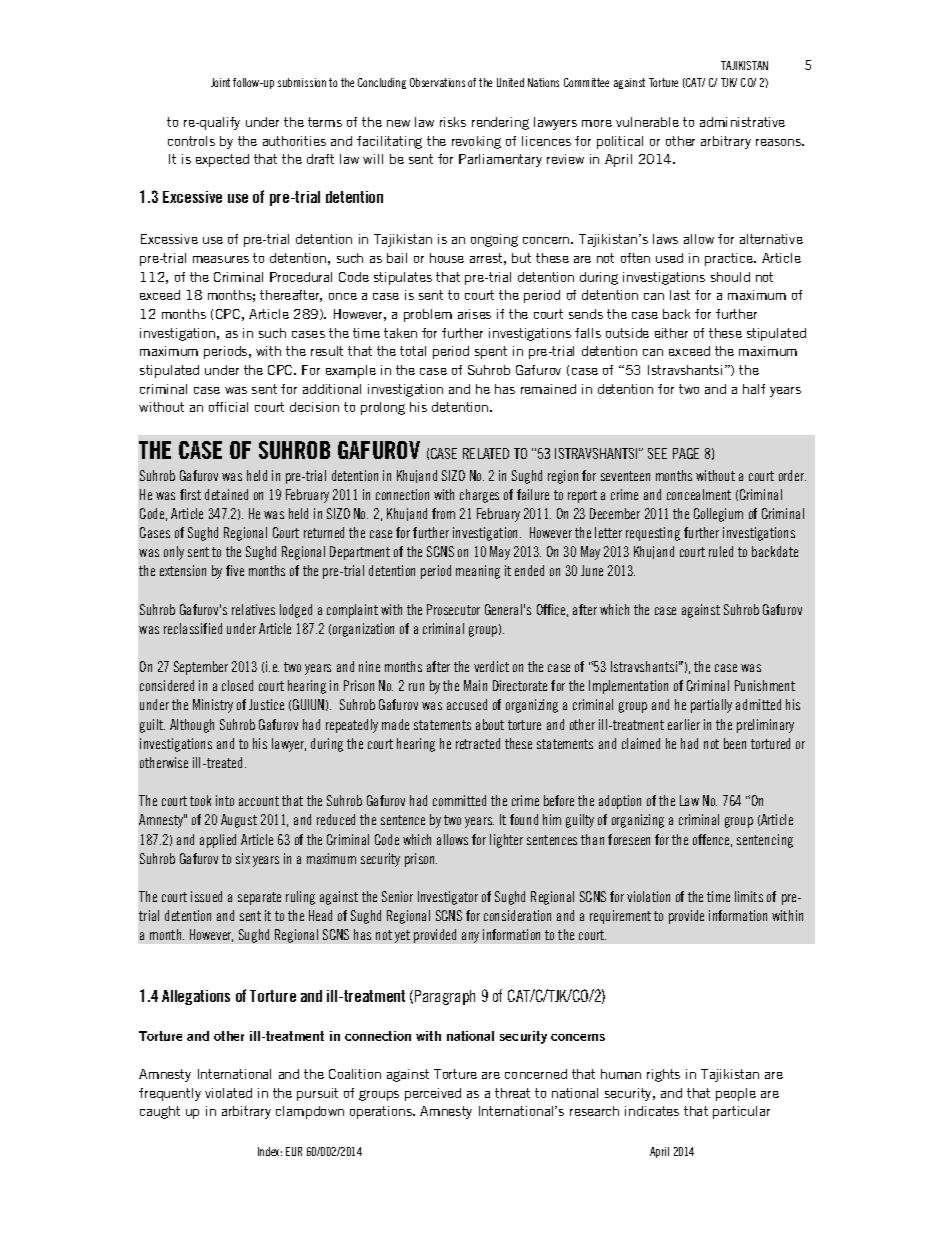  Describe the element at coordinates (735, 743) in the document. I see `been` at that location.
